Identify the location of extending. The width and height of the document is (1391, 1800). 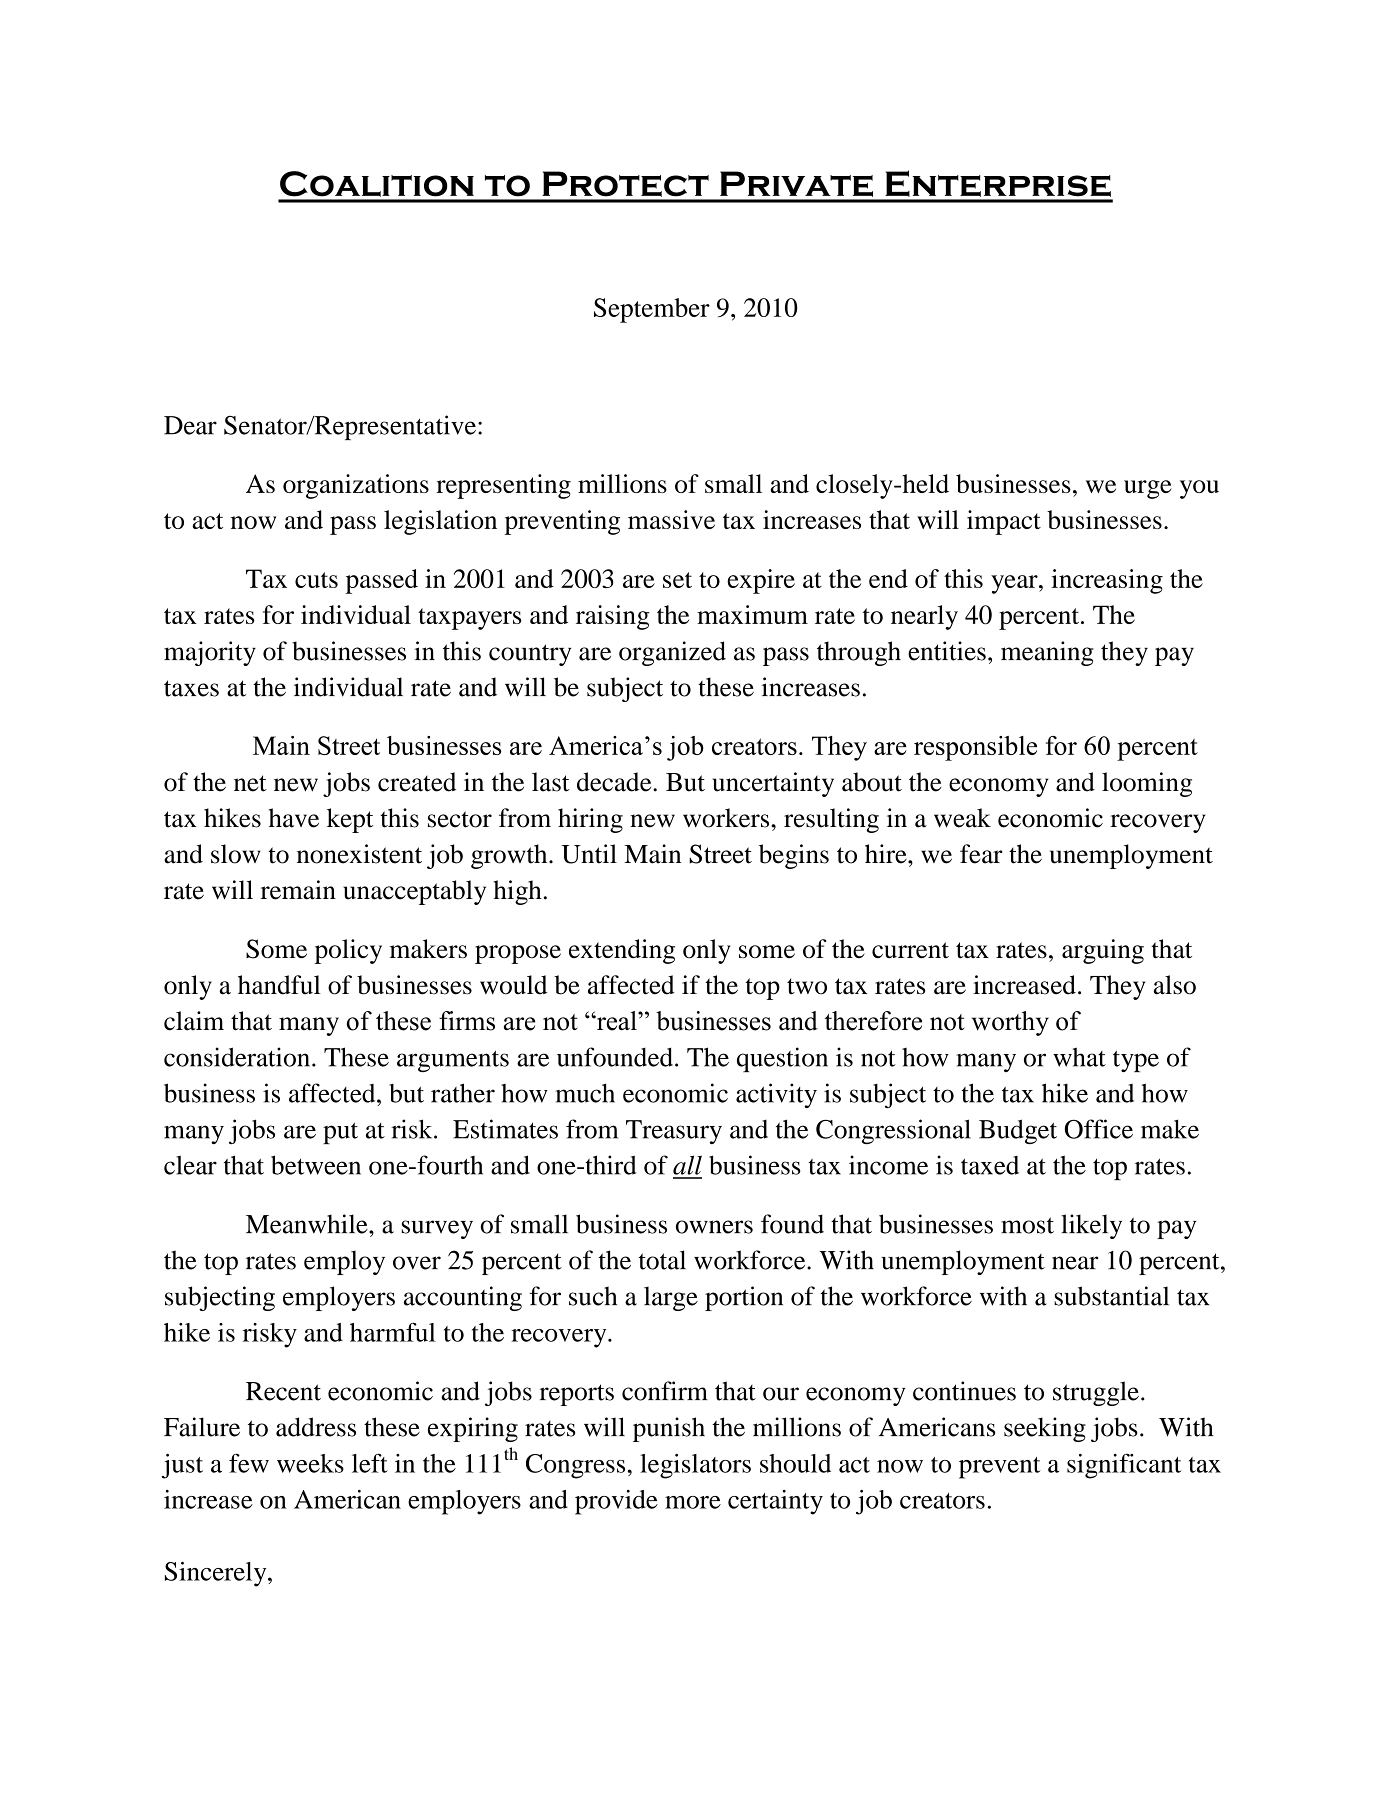
(622, 951).
